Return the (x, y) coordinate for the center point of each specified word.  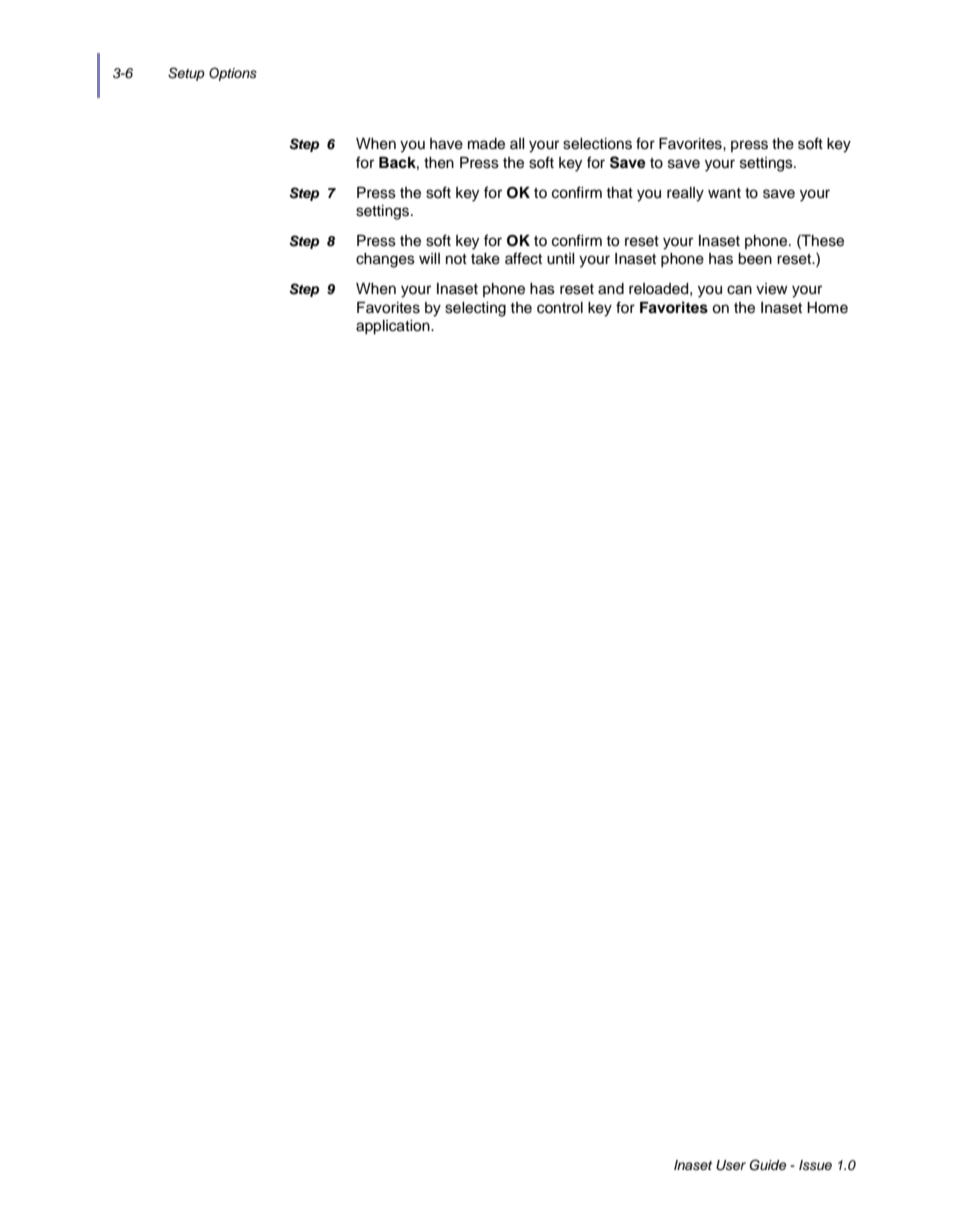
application (394, 327)
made (486, 144)
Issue (815, 1165)
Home (827, 308)
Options (233, 74)
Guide (768, 1165)
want (724, 193)
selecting (475, 309)
